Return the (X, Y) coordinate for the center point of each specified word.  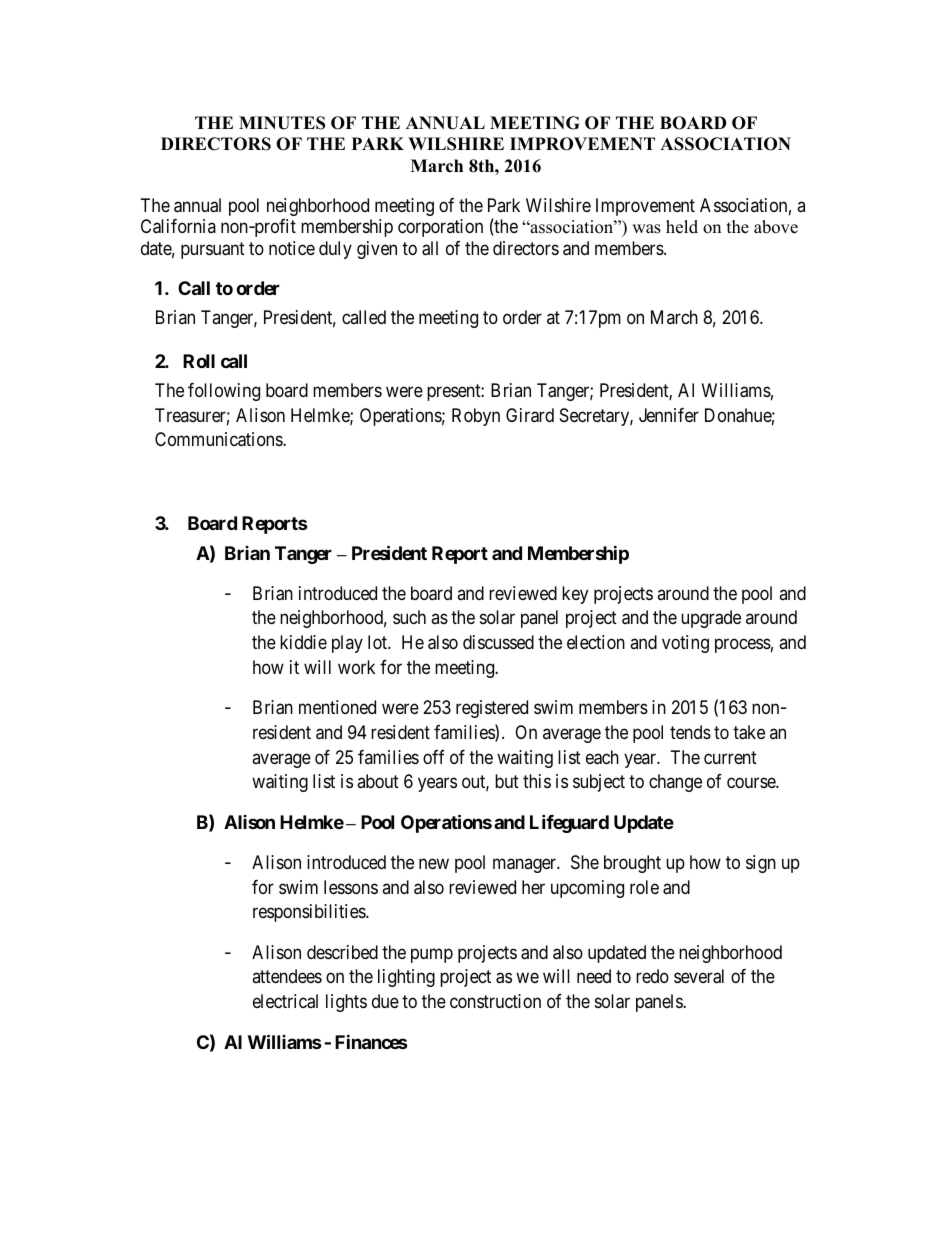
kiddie (303, 642)
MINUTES (282, 123)
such (409, 617)
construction (495, 1001)
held (682, 227)
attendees (287, 976)
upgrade (711, 619)
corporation (440, 228)
